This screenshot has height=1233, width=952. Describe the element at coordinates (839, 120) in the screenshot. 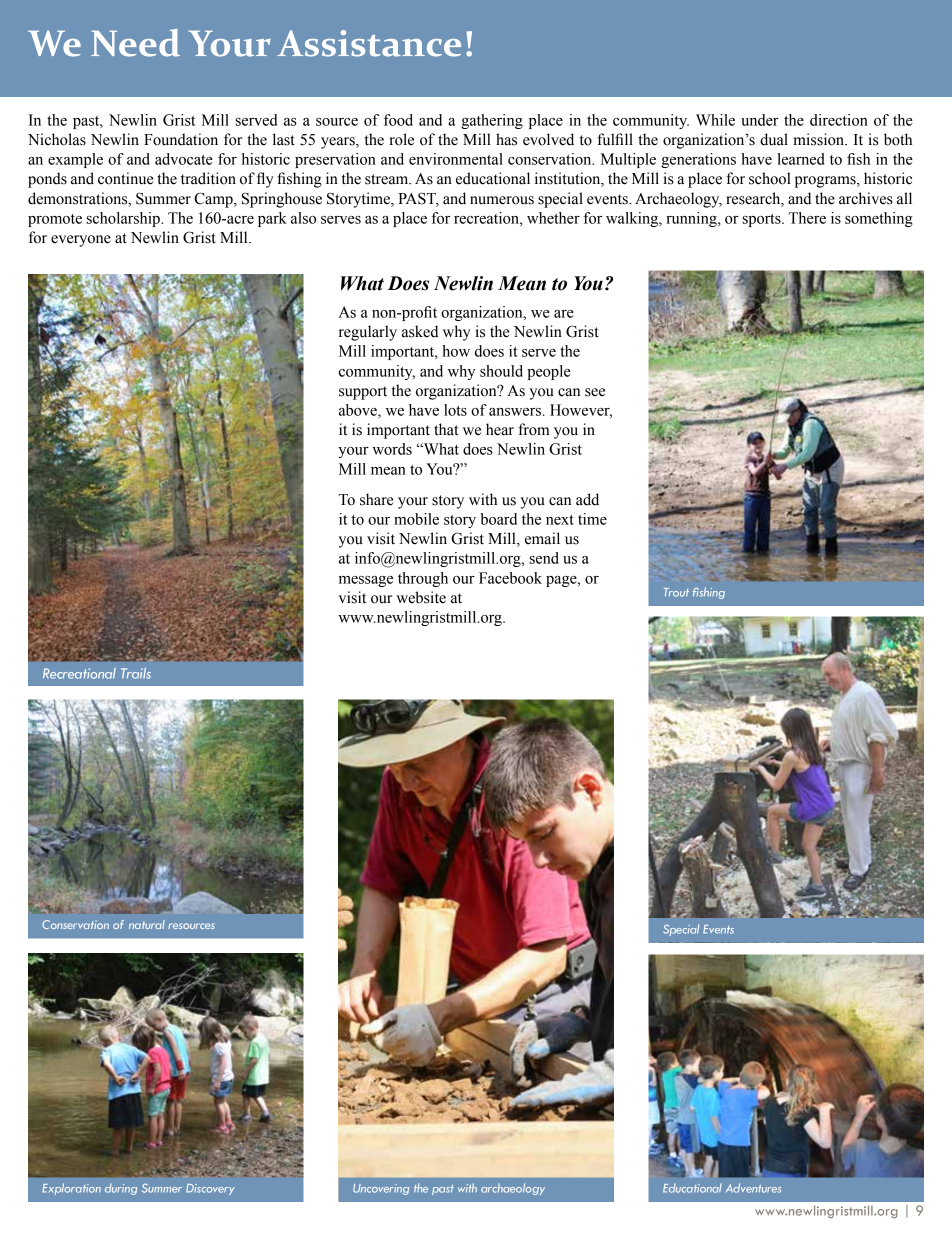

I see `direction` at that location.
